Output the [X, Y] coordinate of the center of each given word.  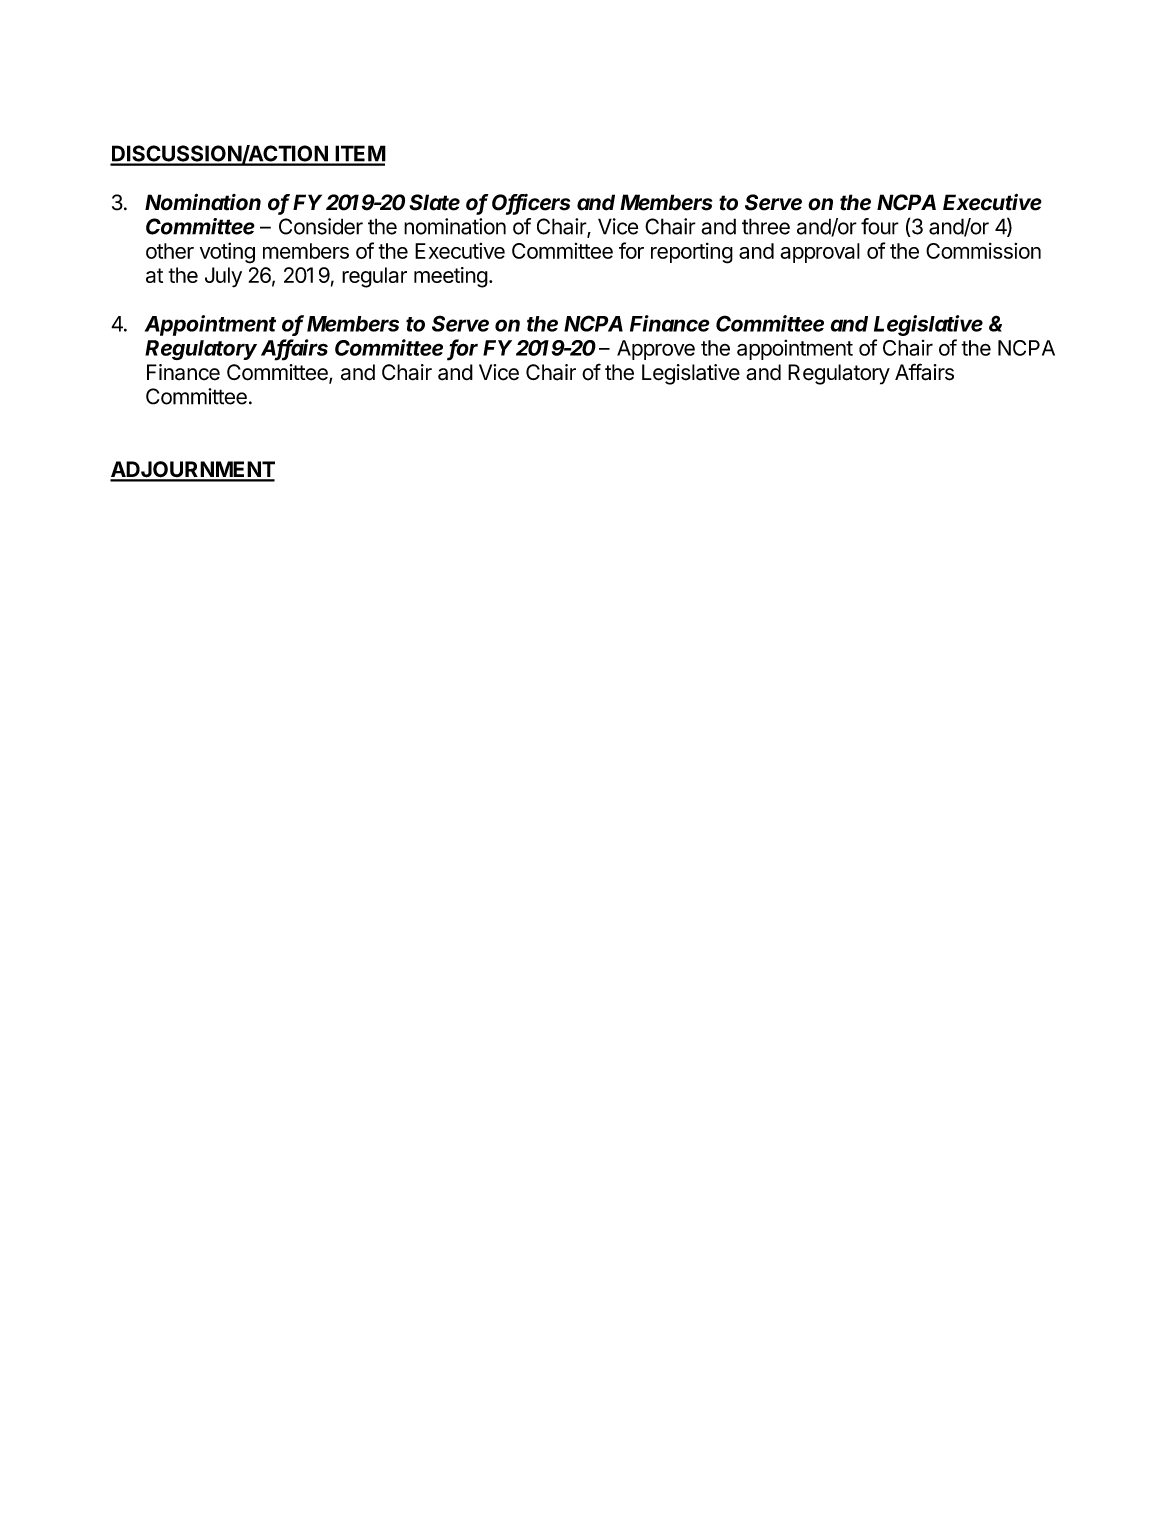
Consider [321, 226]
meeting [451, 277]
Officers [531, 203]
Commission [983, 251]
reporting [692, 253]
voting [227, 253]
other [170, 251]
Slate [434, 202]
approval [820, 253]
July [223, 277]
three [766, 226]
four [880, 226]
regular [374, 277]
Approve [656, 350]
